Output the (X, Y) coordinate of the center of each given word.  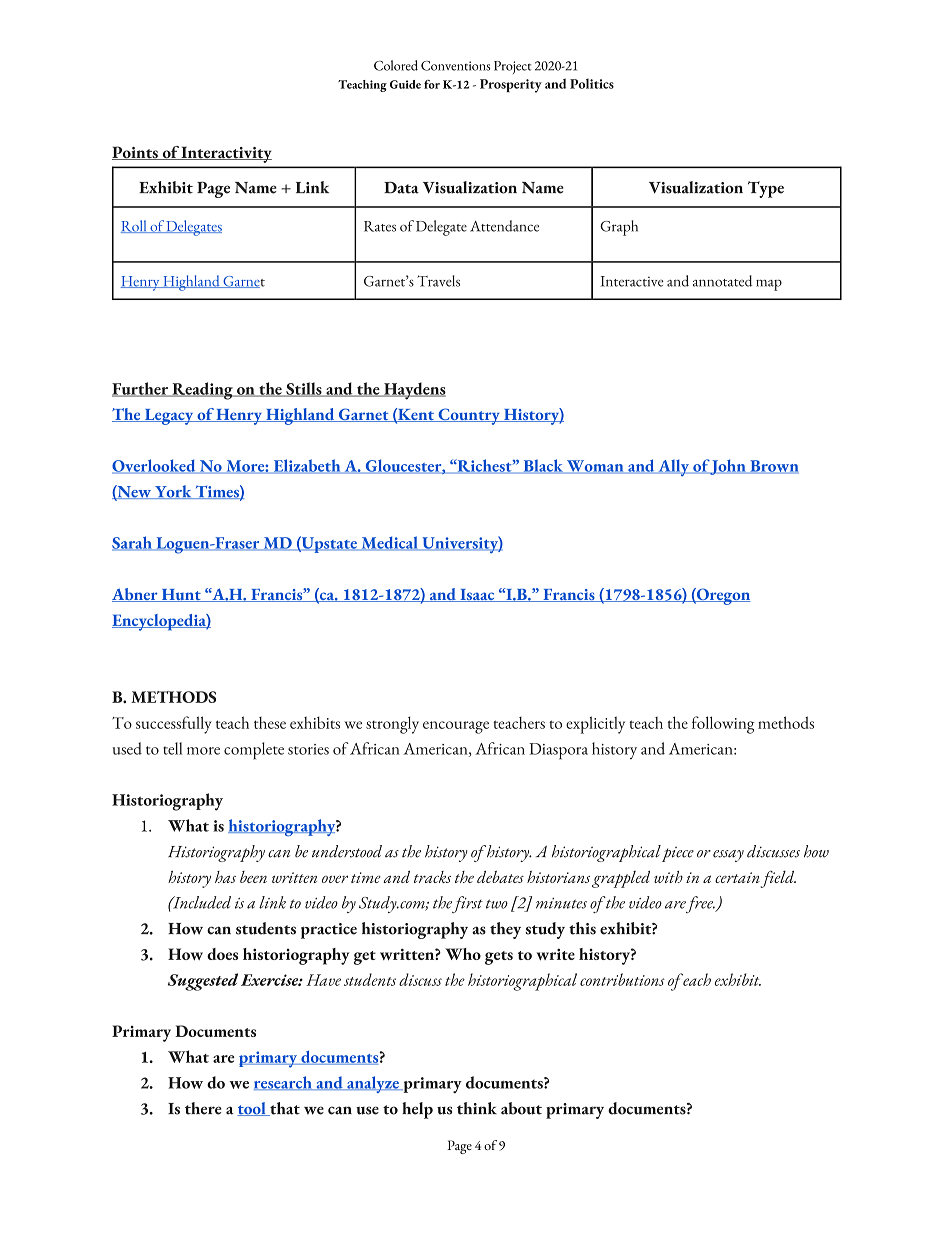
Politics (592, 83)
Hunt (181, 595)
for (432, 84)
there (203, 1108)
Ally (673, 467)
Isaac (477, 595)
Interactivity (226, 154)
